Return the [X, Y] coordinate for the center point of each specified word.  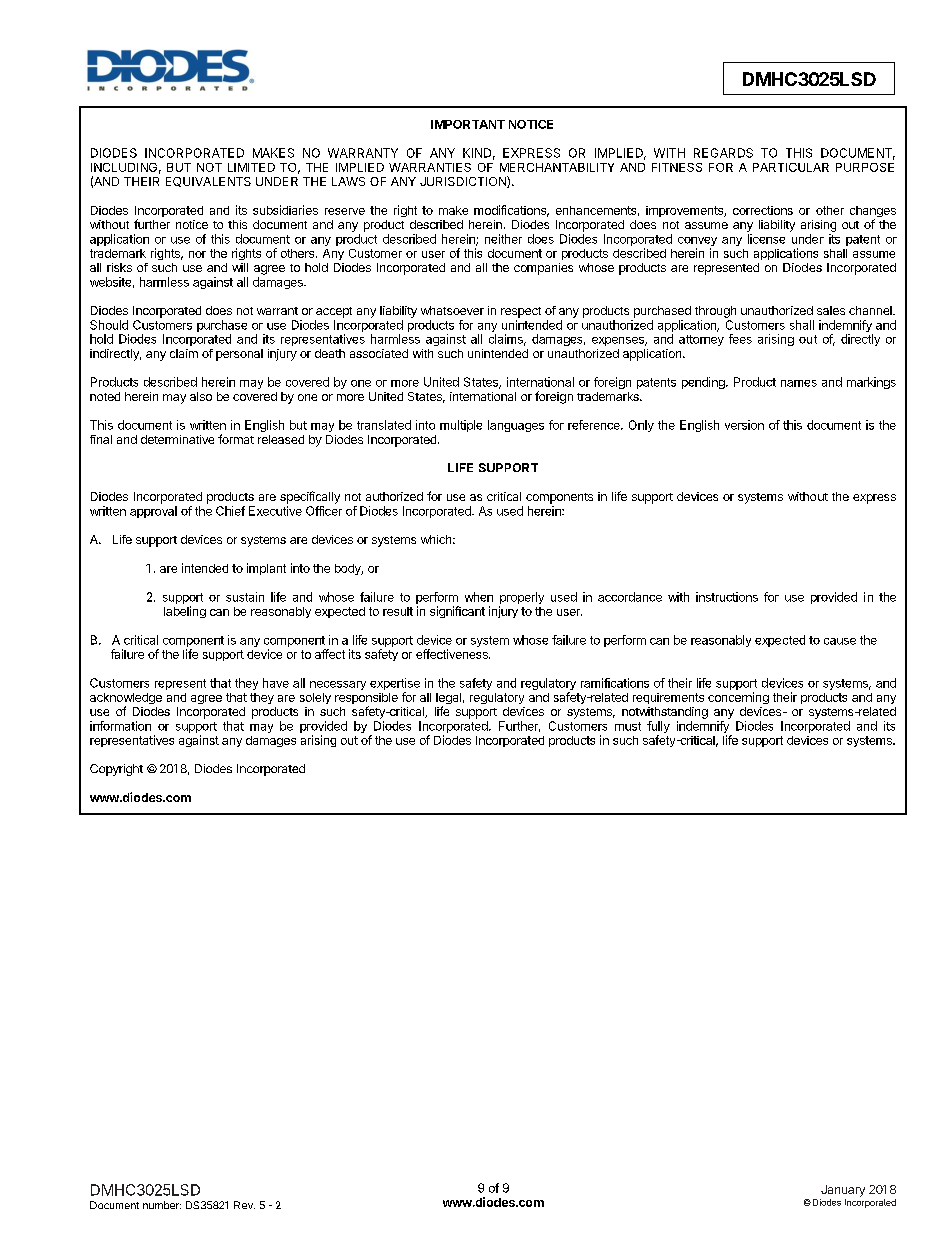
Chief [230, 511]
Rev [244, 1205]
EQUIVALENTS [208, 182]
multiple [461, 426]
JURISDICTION [464, 182]
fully [658, 728]
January [843, 1191]
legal [448, 700]
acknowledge [126, 700]
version [744, 425]
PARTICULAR [791, 167]
